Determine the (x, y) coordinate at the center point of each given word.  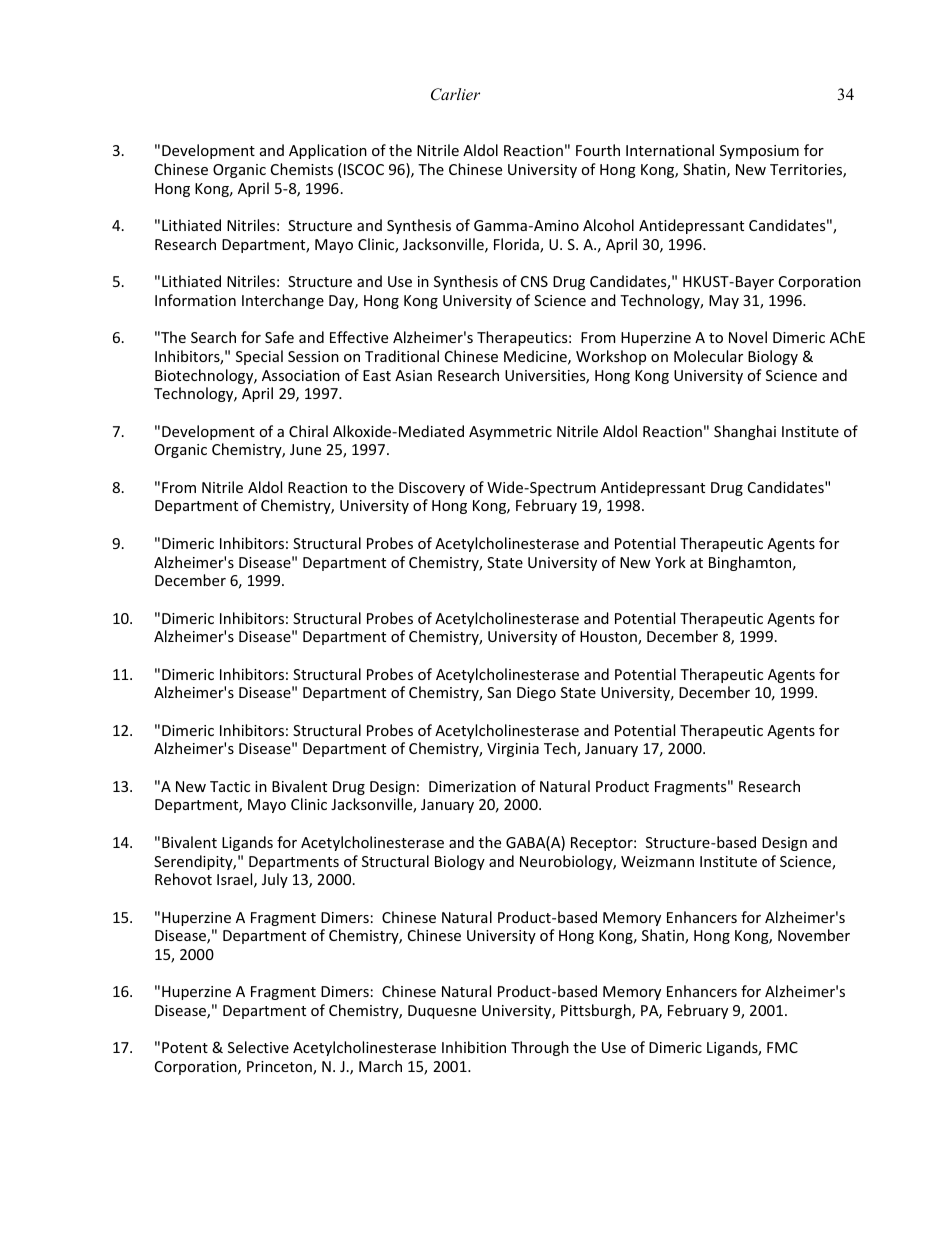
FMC (782, 1047)
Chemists (302, 169)
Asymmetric (510, 433)
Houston (609, 638)
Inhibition (474, 1047)
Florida (517, 245)
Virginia (513, 750)
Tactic (230, 786)
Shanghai (745, 432)
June (305, 449)
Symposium (759, 152)
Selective (258, 1047)
